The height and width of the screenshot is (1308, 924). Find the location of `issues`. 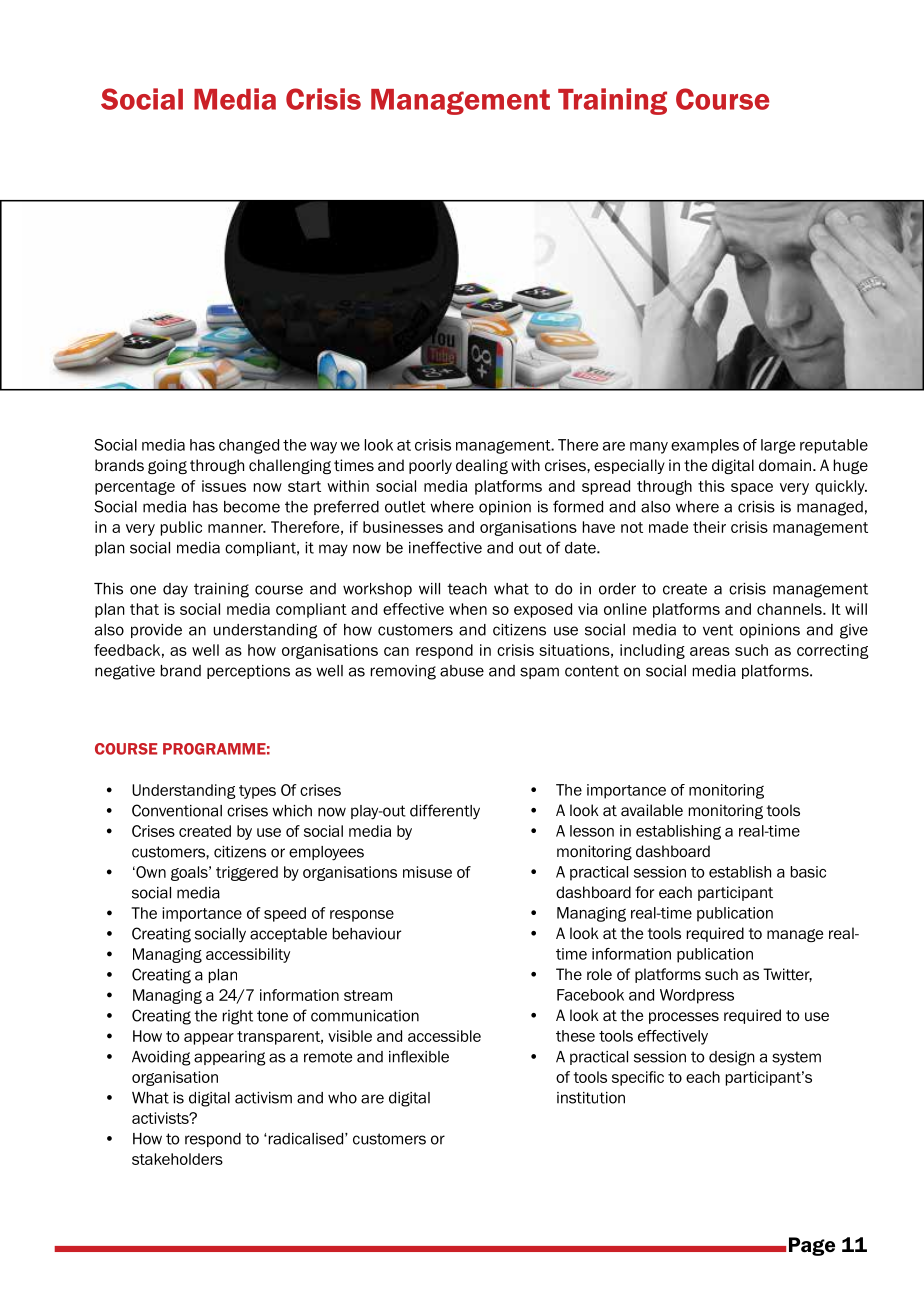

issues is located at coordinates (224, 486).
